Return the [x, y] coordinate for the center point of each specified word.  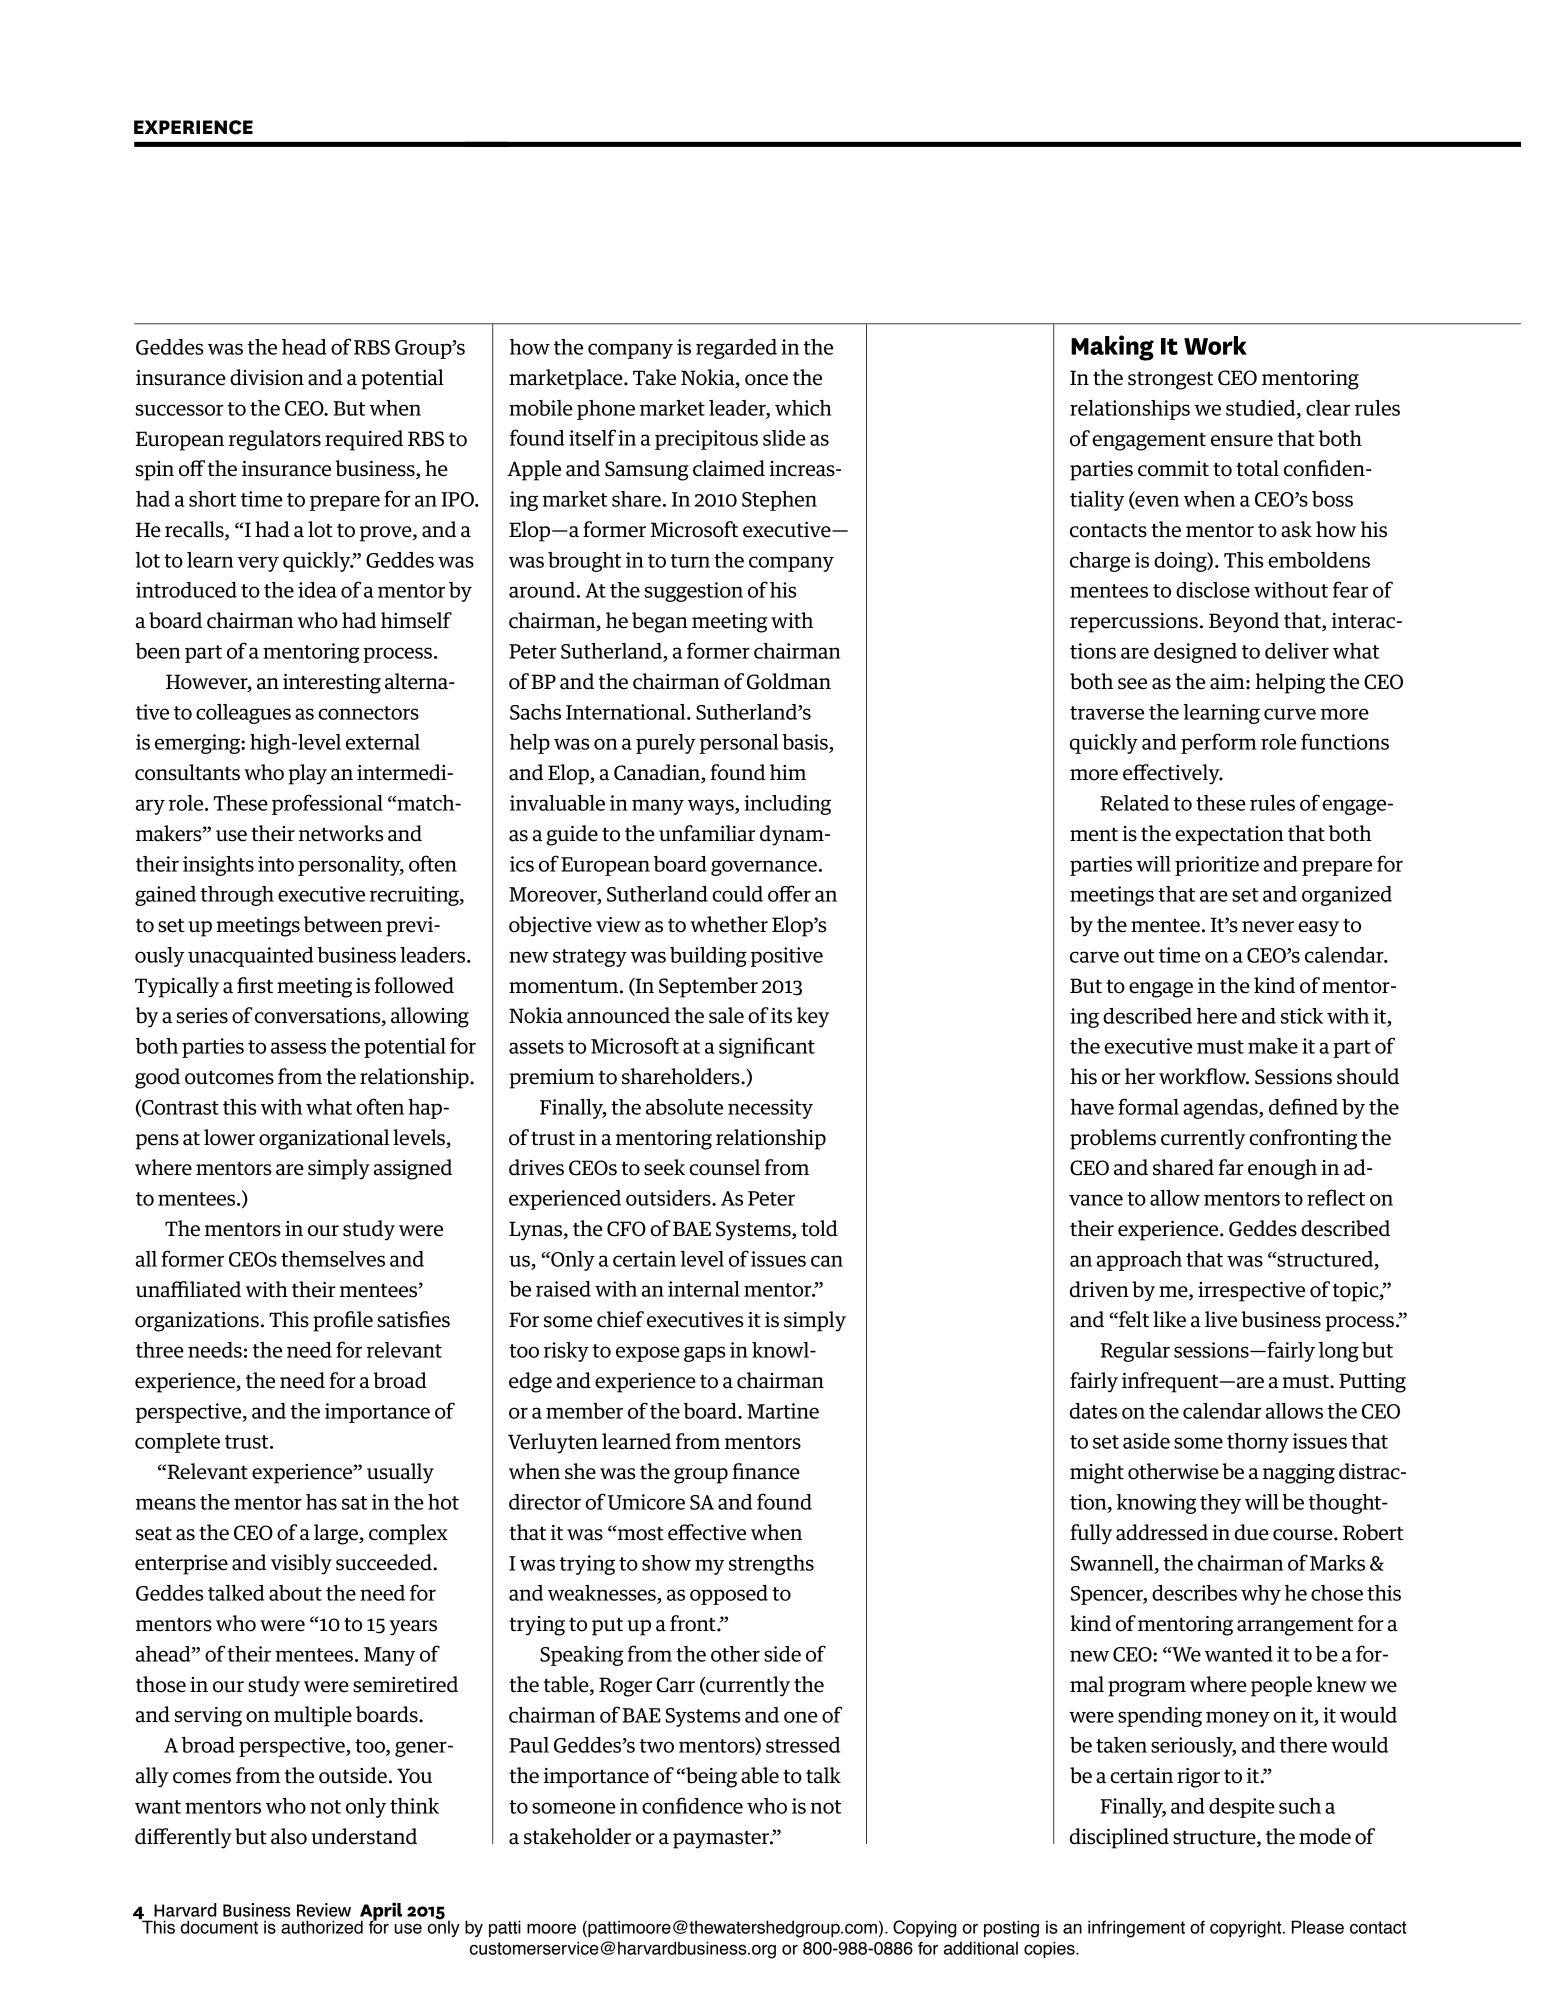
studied [1262, 409]
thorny [1258, 1443]
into [276, 864]
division [267, 377]
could [737, 894]
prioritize [1217, 866]
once [766, 380]
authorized [322, 1927]
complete [177, 1443]
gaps [705, 1354]
